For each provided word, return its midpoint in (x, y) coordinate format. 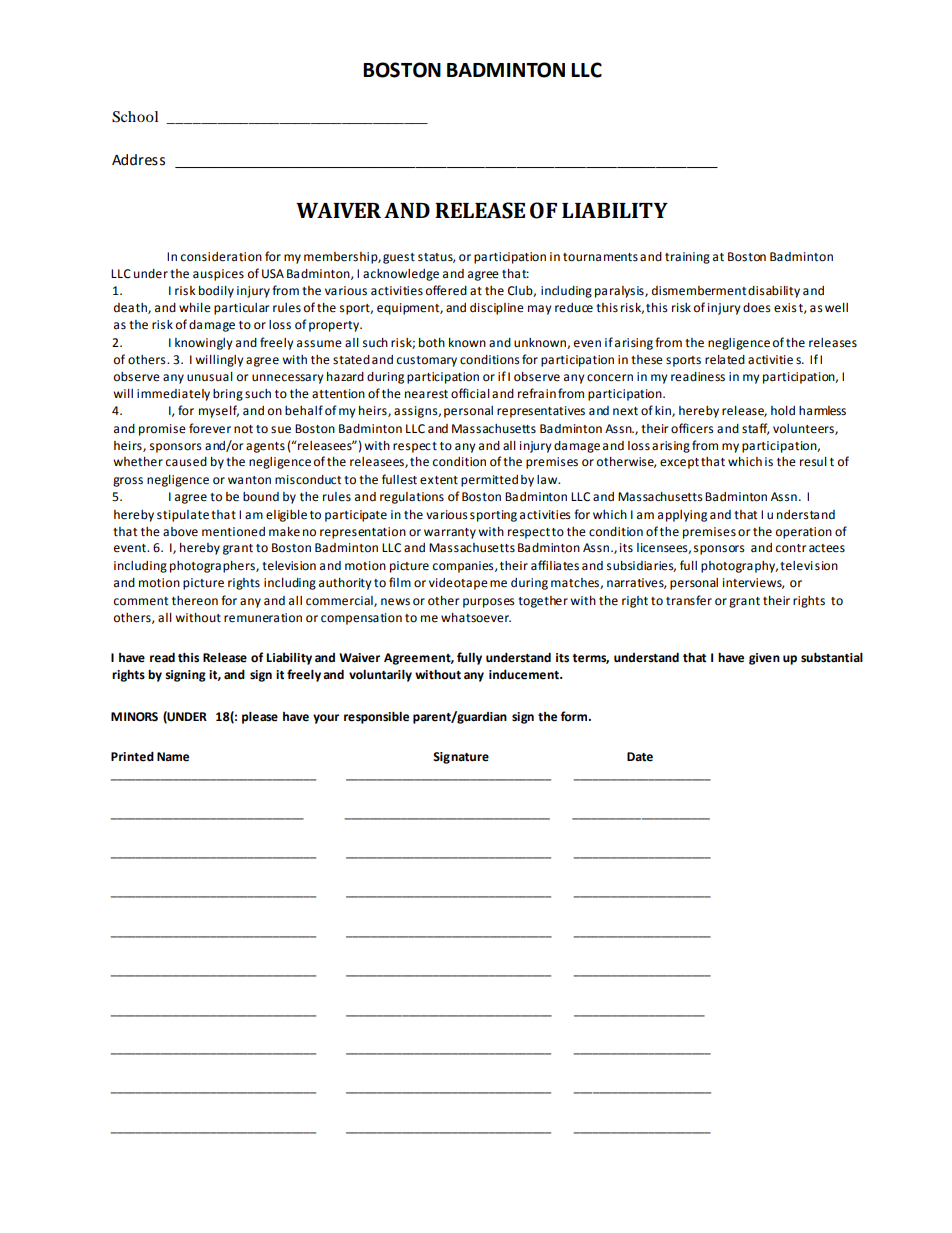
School (135, 117)
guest (399, 258)
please (260, 718)
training (687, 258)
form (575, 716)
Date (640, 757)
